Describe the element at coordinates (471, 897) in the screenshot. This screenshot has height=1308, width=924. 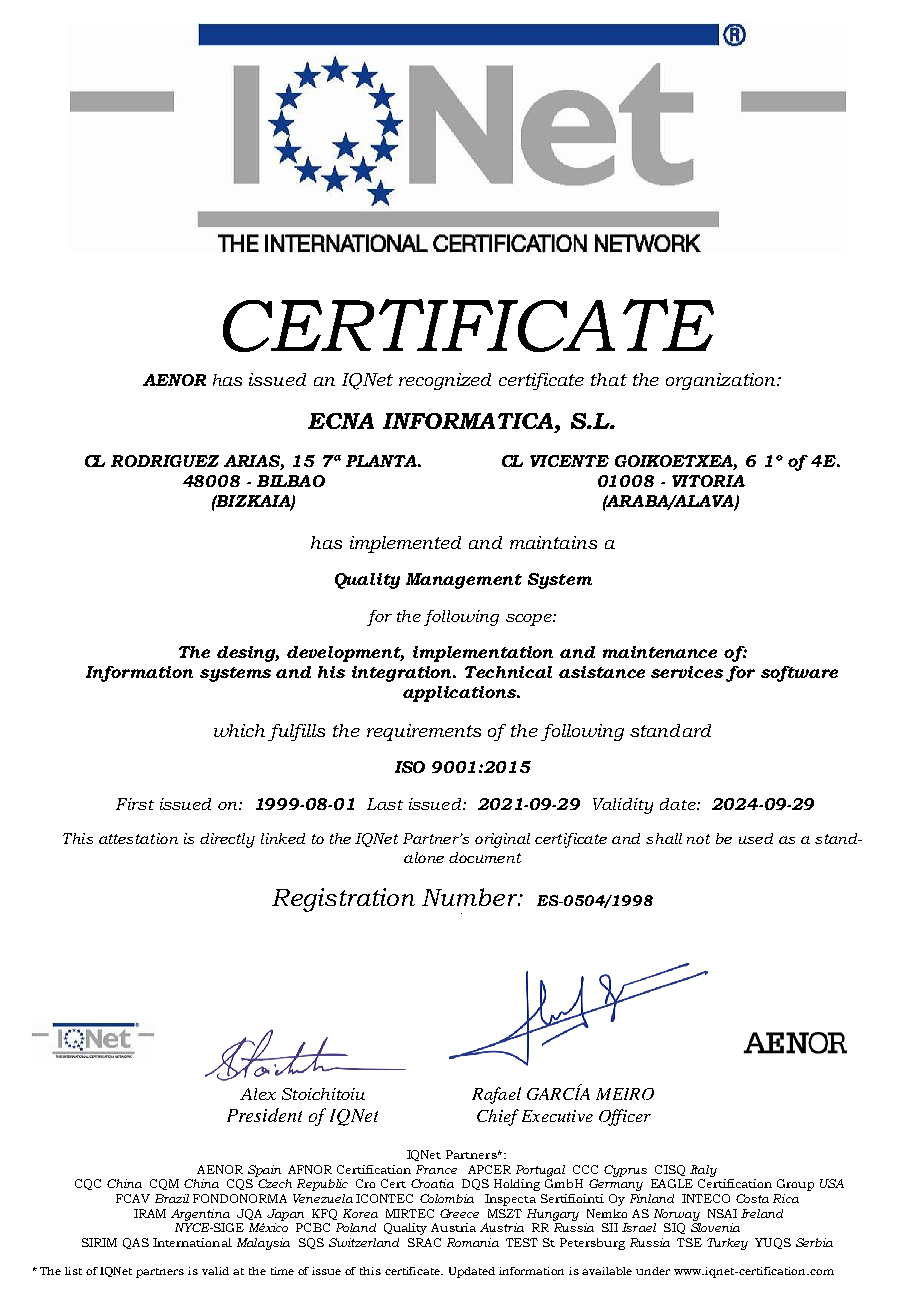
I see `Number` at that location.
